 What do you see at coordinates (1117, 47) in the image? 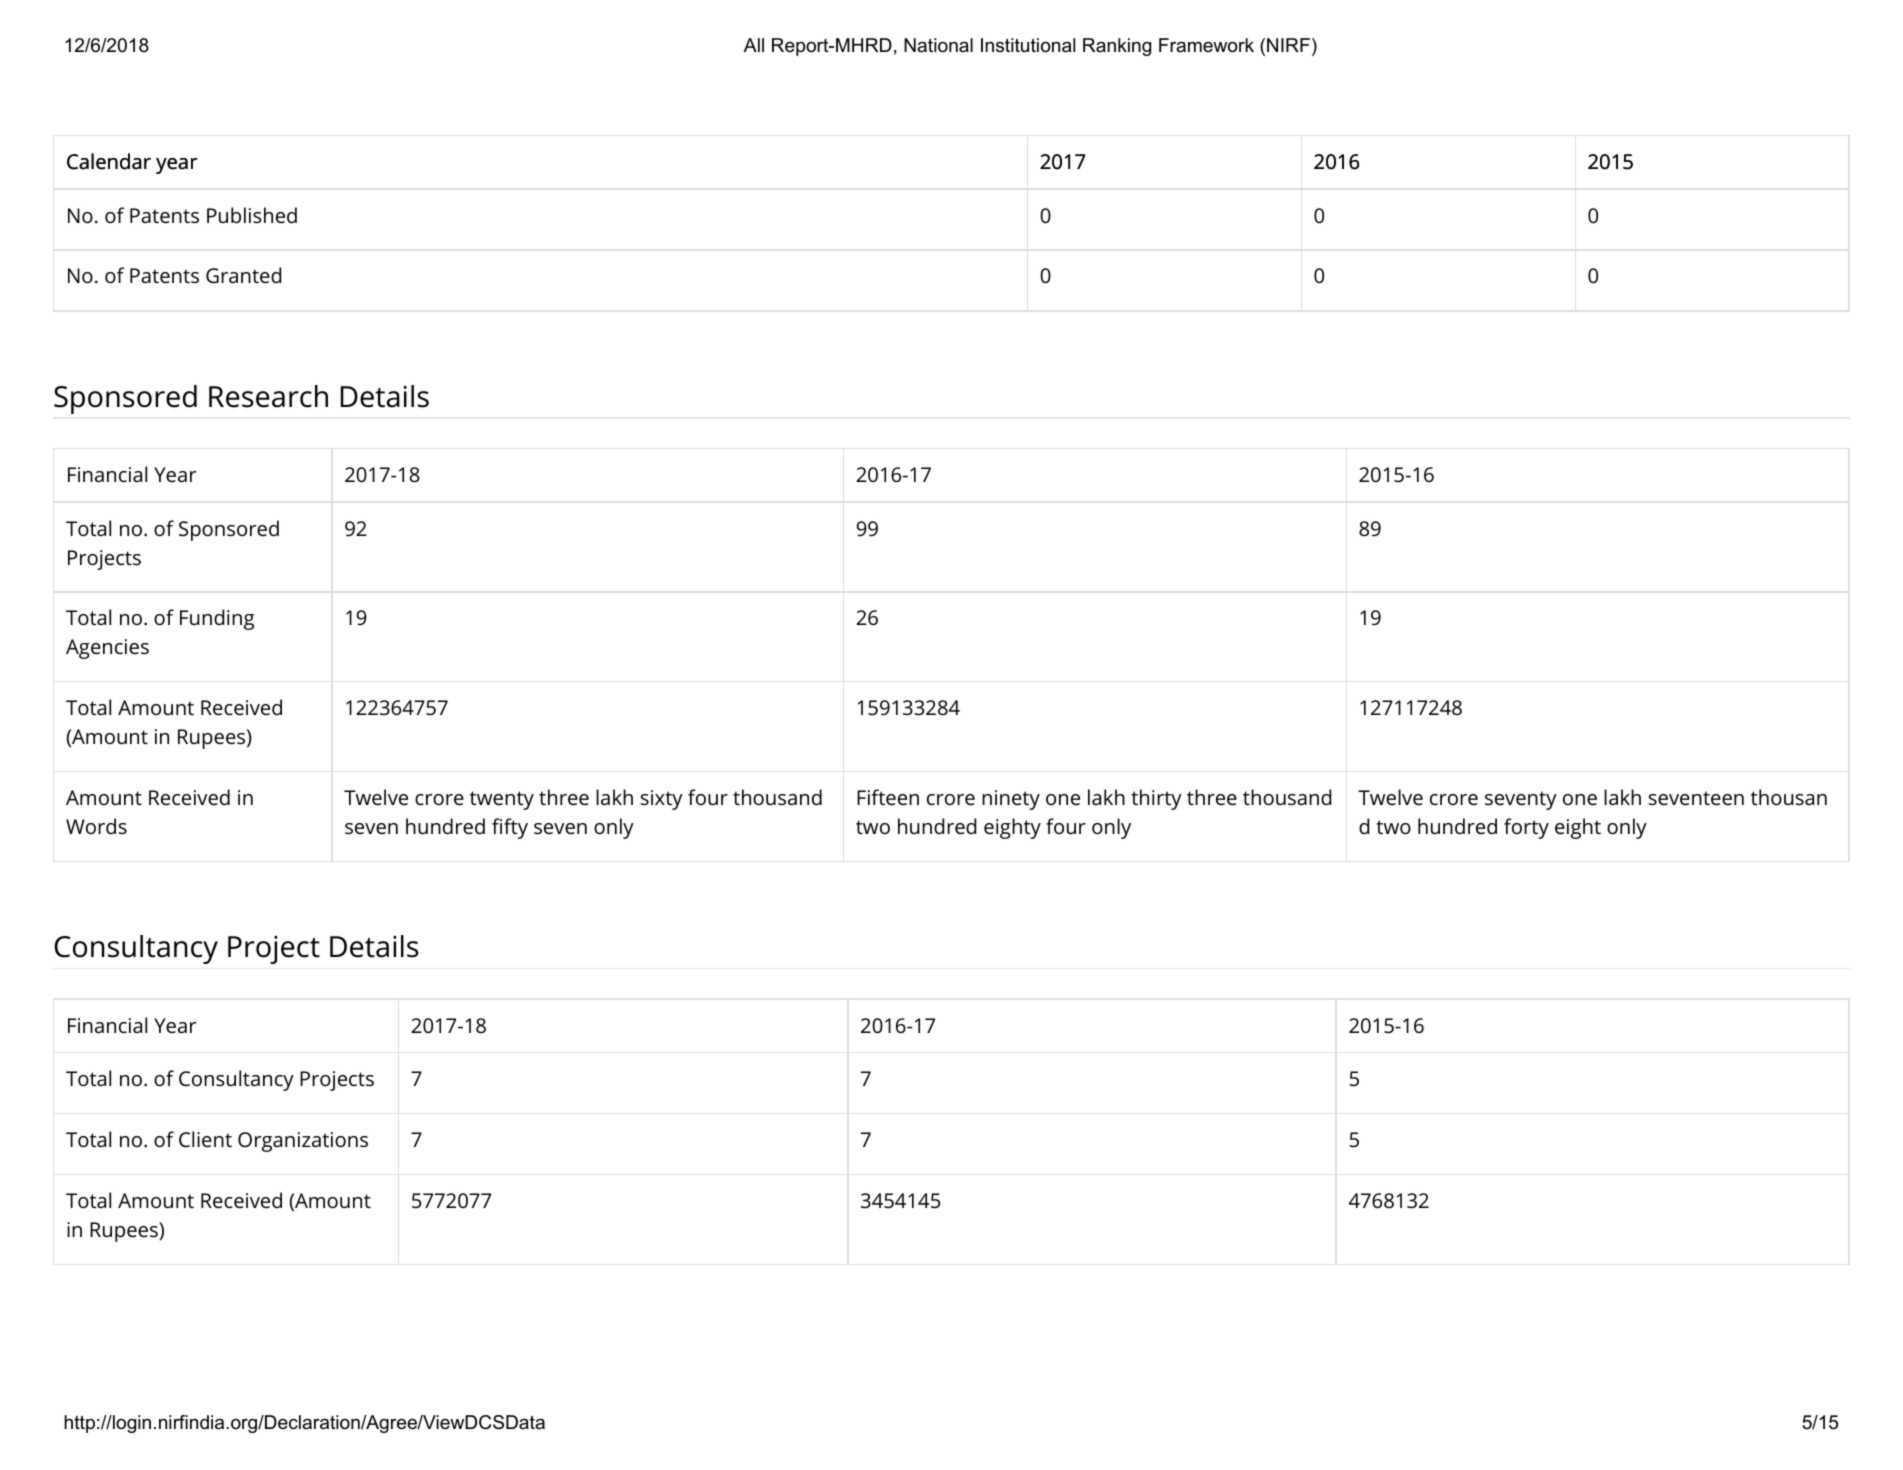
I see `Ranking` at bounding box center [1117, 47].
